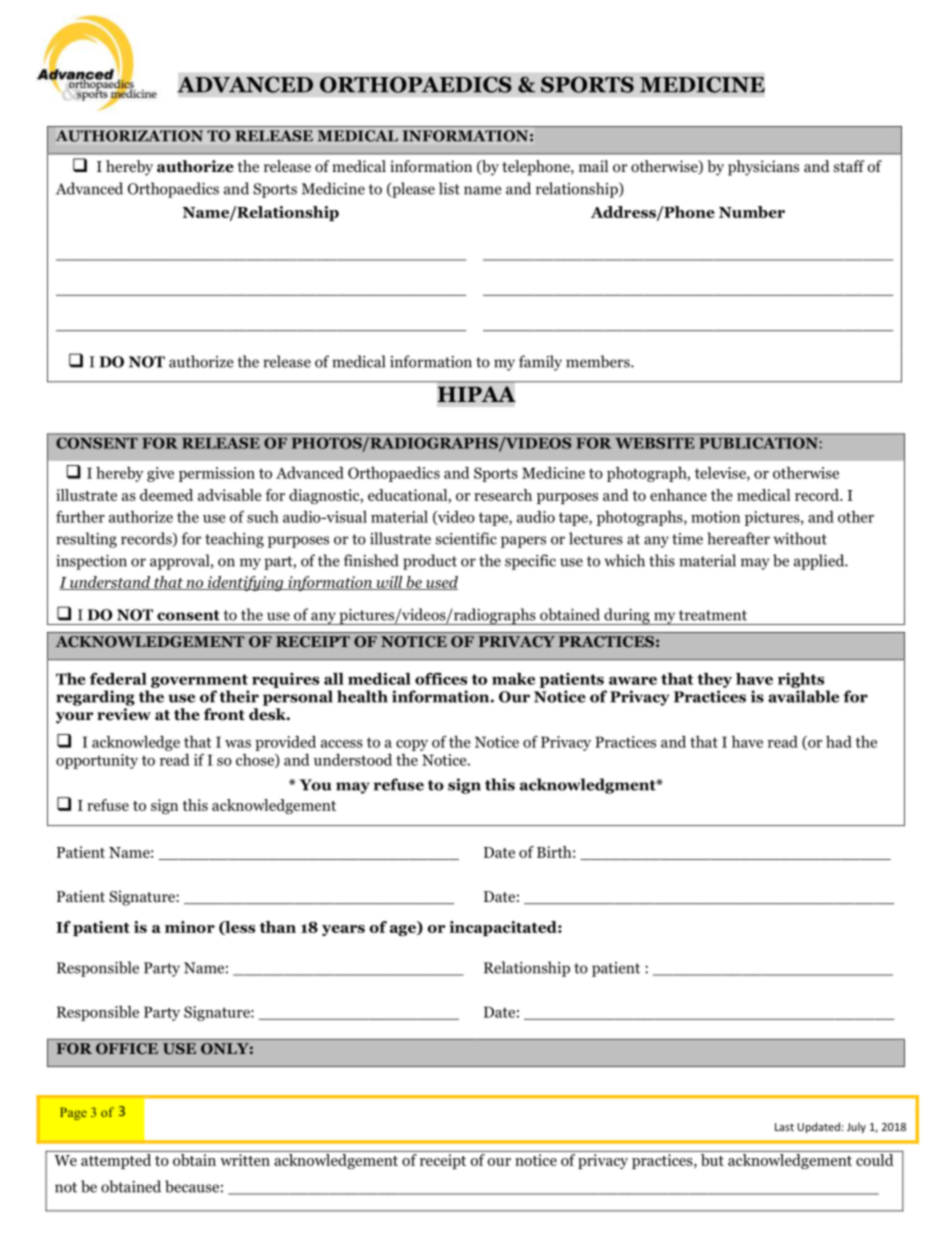  I want to click on physicians, so click(763, 168).
